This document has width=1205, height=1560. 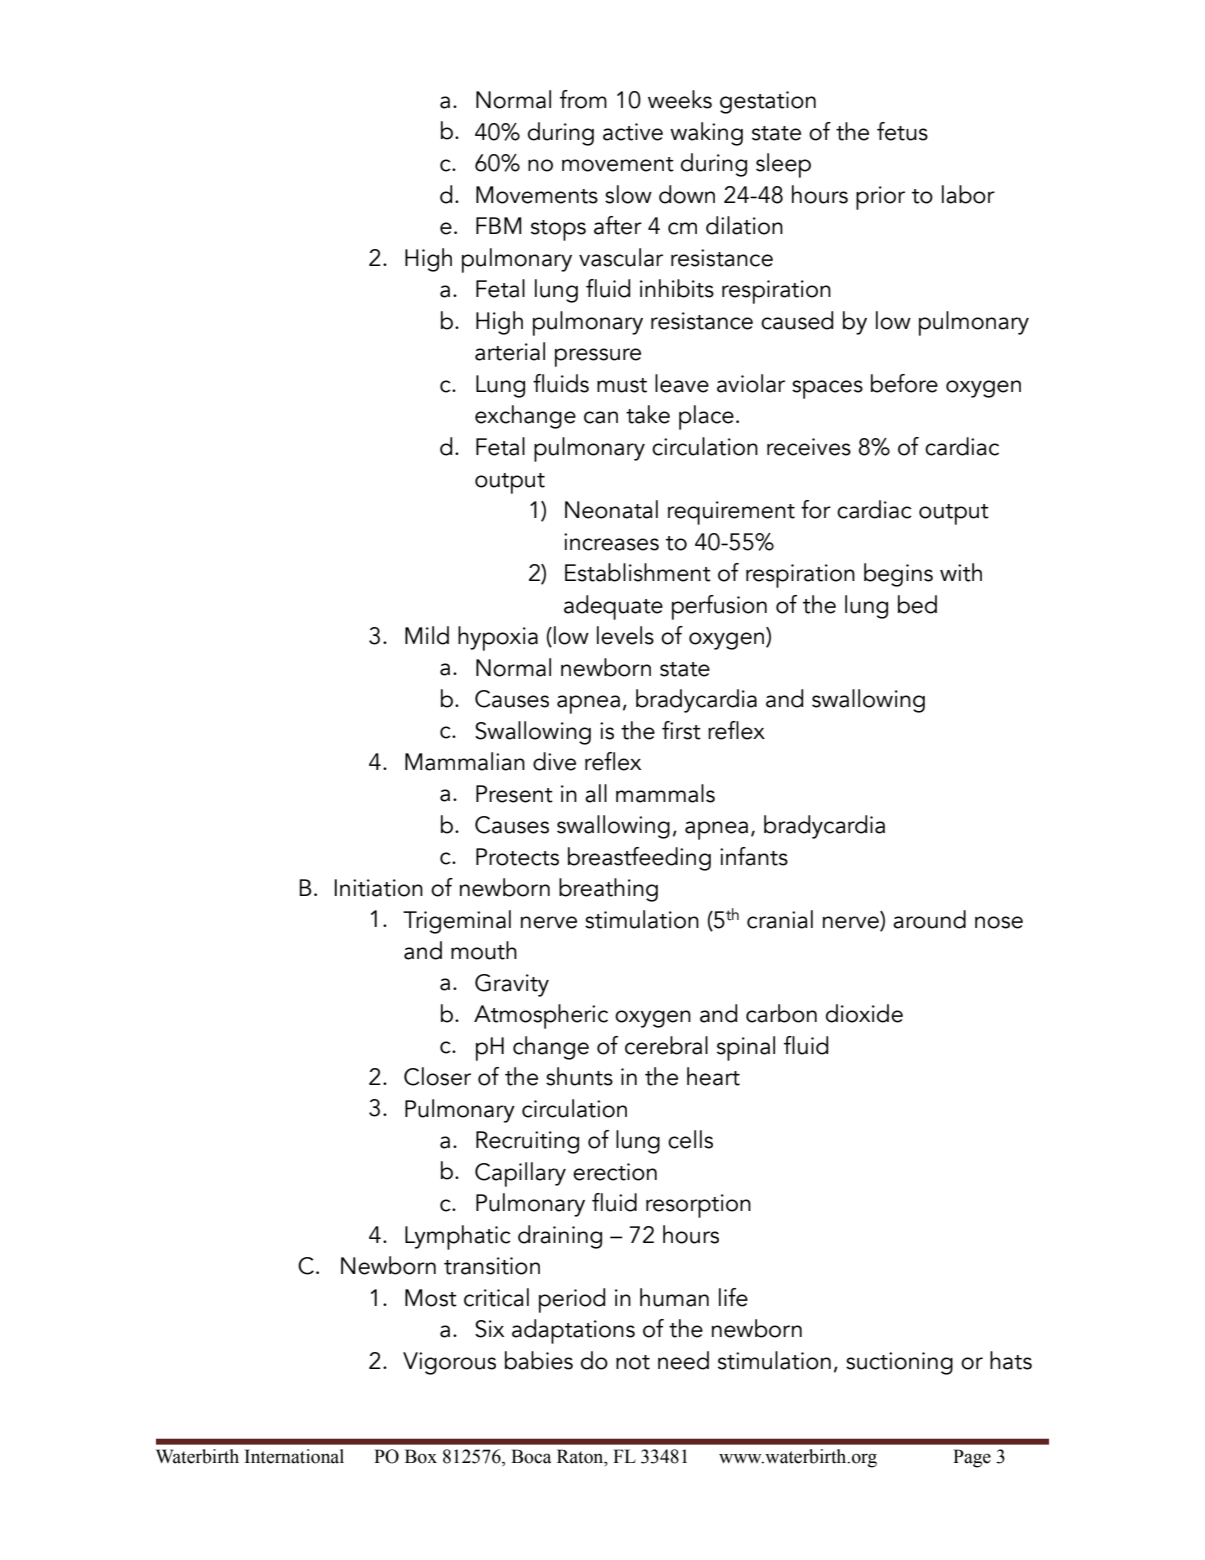 What do you see at coordinates (633, 132) in the document?
I see `active` at bounding box center [633, 132].
